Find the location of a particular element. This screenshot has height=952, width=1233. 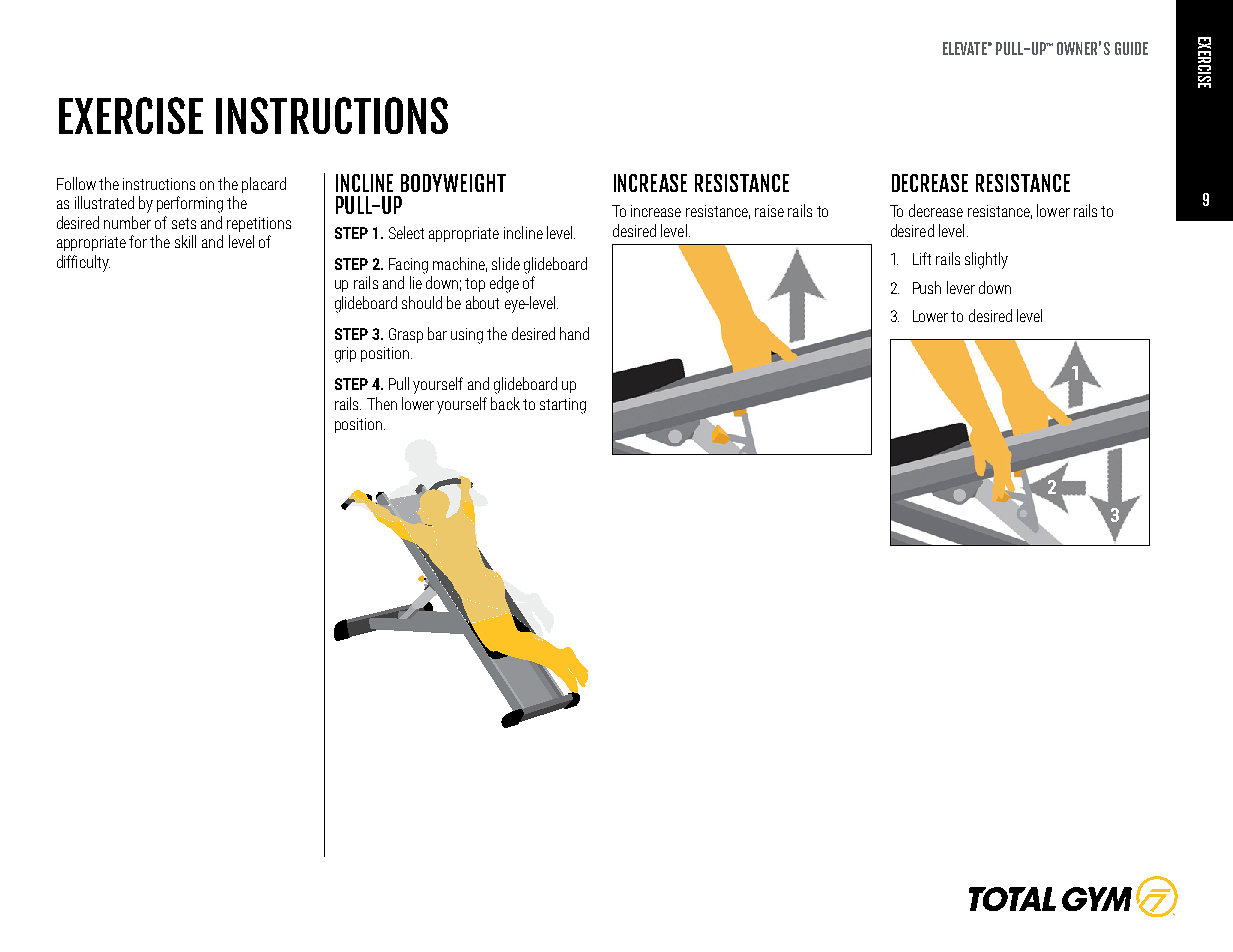

placard is located at coordinates (264, 185).
